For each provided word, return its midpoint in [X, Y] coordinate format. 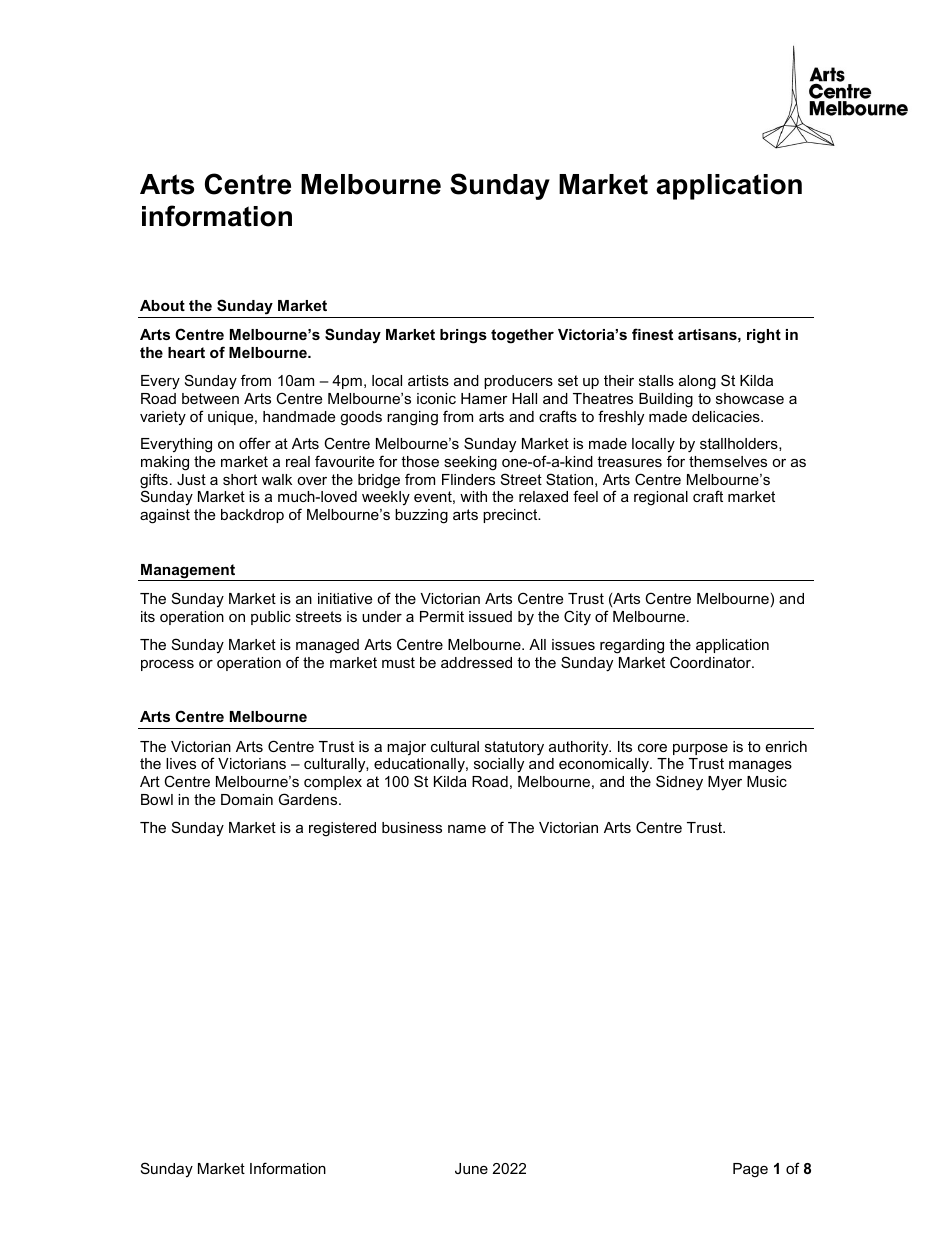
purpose [700, 749]
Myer [725, 783]
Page [750, 1170]
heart [186, 352]
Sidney [679, 783]
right [764, 336]
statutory [514, 748]
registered [342, 829]
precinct [511, 516]
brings [463, 336]
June [471, 1168]
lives [181, 763]
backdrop [252, 516]
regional [661, 498]
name [467, 829]
